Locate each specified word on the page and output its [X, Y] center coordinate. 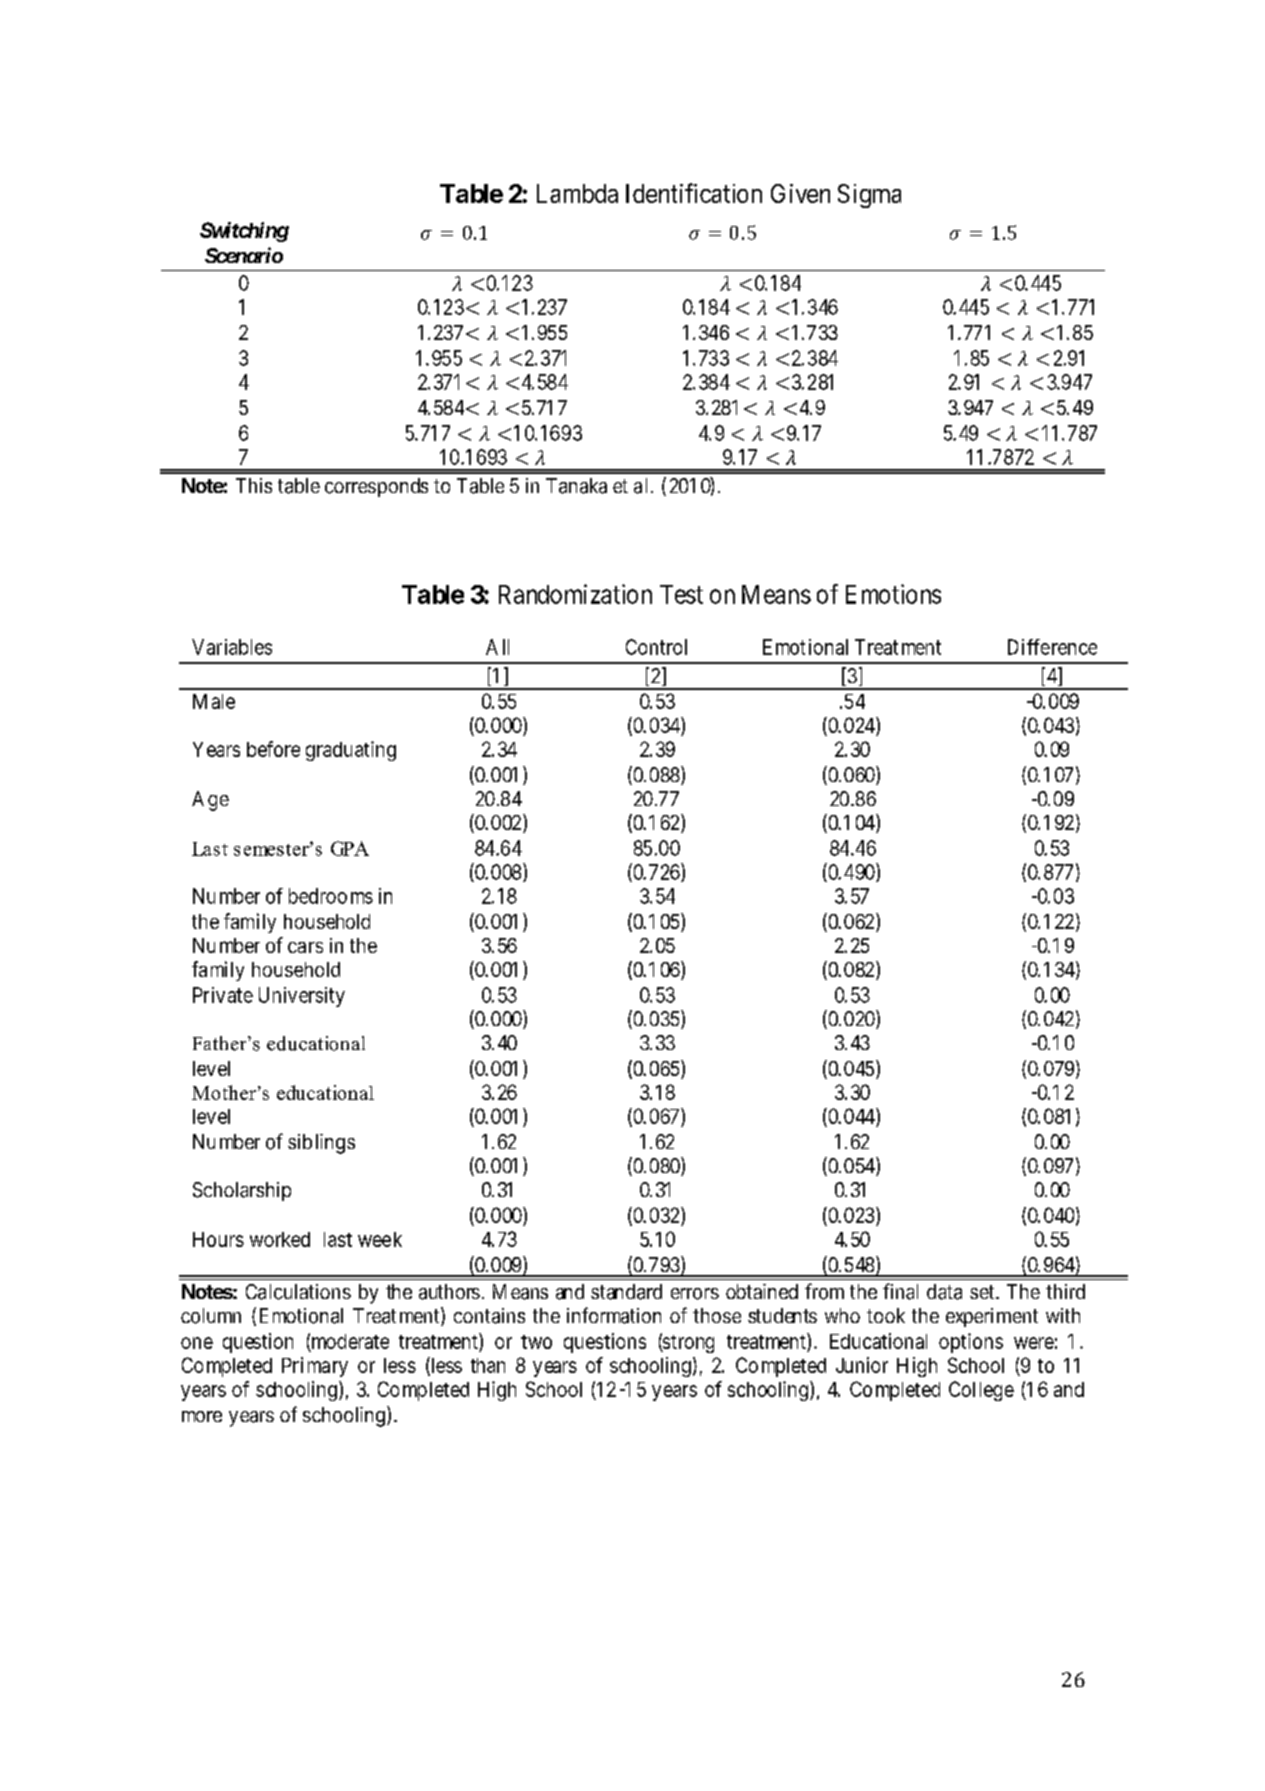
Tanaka [576, 486]
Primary [315, 1367]
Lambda [577, 193]
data [944, 1292]
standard [626, 1292]
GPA [350, 848]
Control [656, 647]
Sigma [869, 196]
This [254, 485]
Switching [244, 232]
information [614, 1315]
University [302, 997]
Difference [1052, 647]
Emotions [893, 594]
